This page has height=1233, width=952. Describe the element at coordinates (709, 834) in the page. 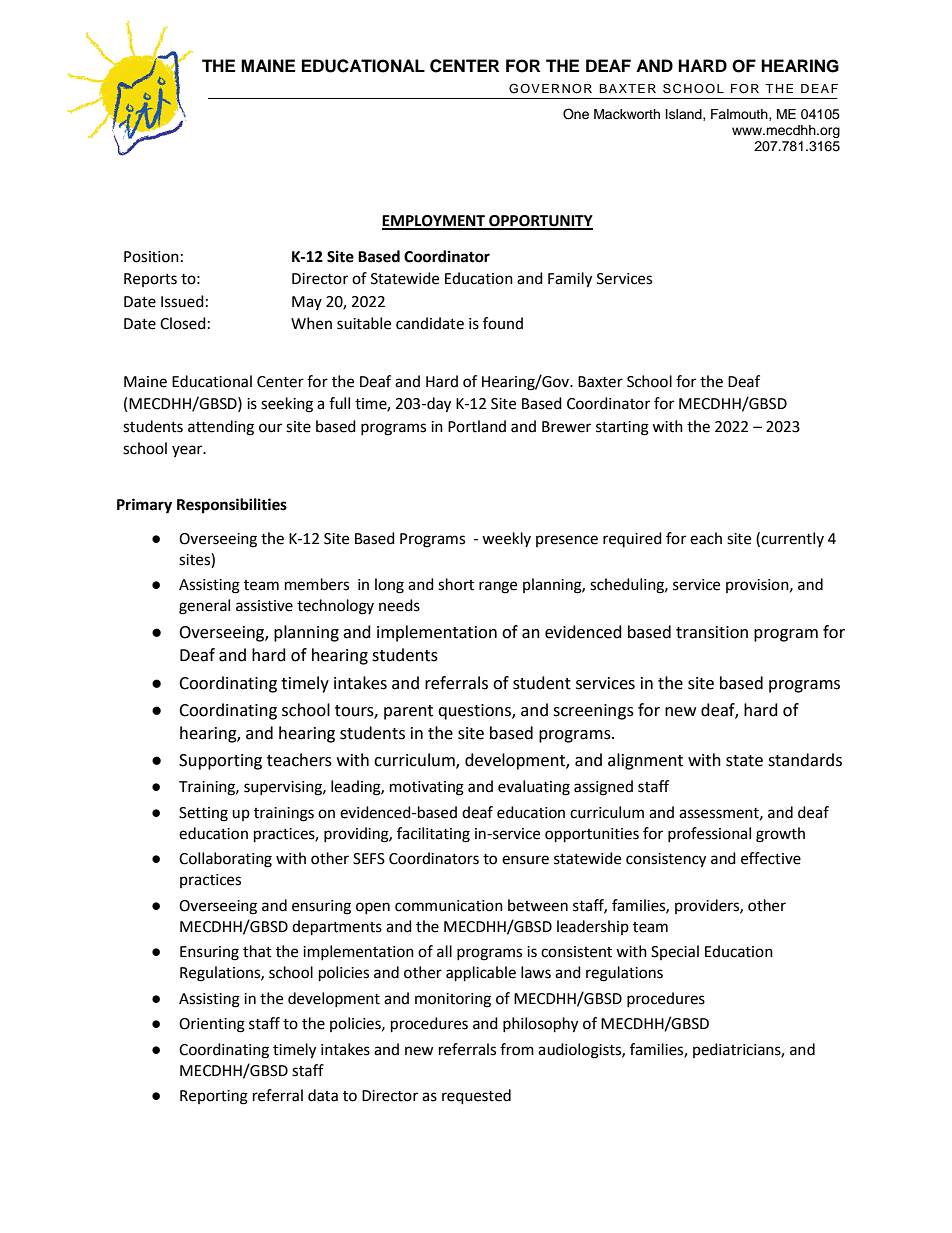

I see `professional` at that location.
